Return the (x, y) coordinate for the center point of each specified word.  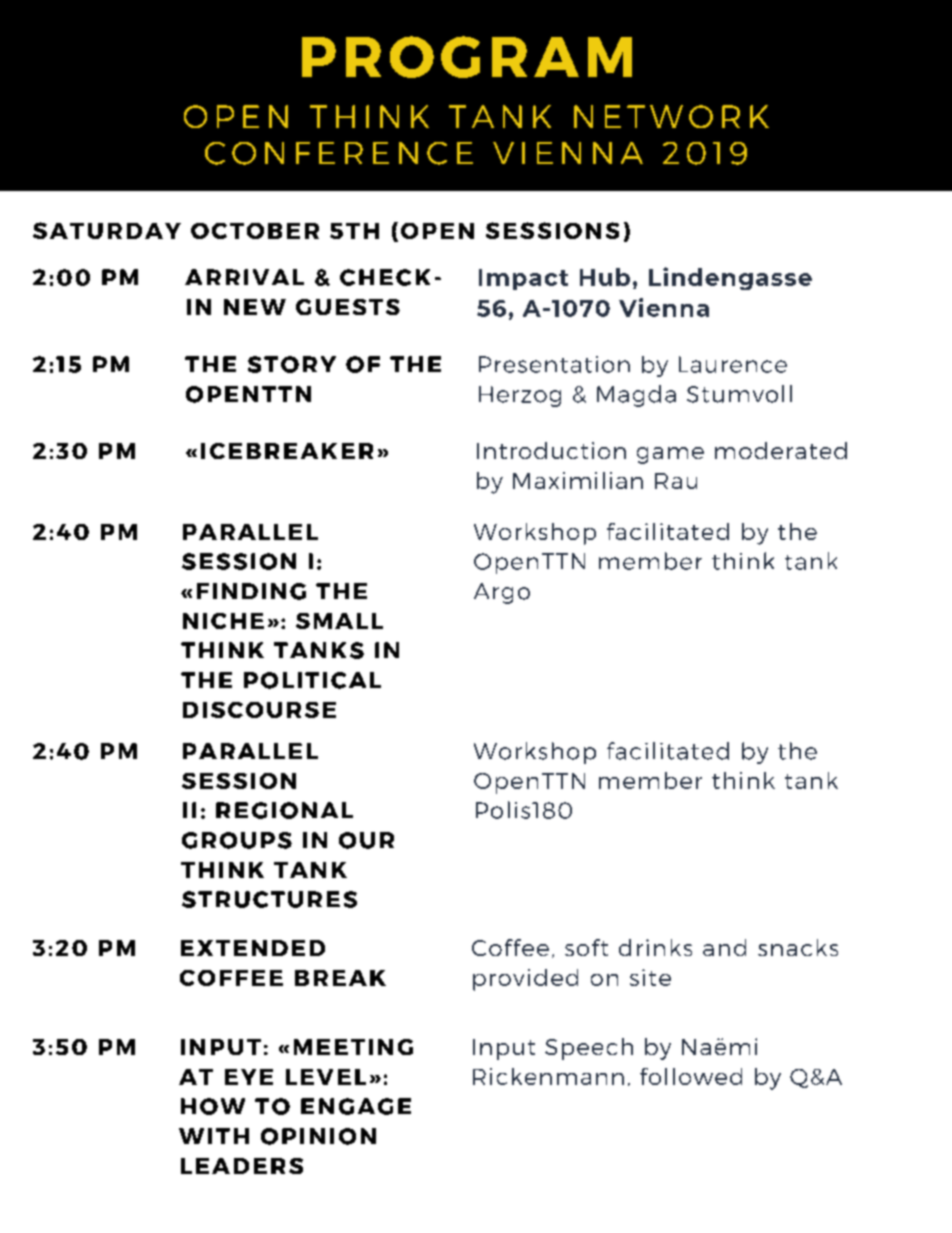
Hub (605, 277)
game (670, 455)
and (724, 947)
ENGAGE (356, 1106)
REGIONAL (284, 810)
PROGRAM (467, 57)
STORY (292, 364)
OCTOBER (255, 231)
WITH (214, 1136)
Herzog (520, 396)
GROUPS (237, 840)
